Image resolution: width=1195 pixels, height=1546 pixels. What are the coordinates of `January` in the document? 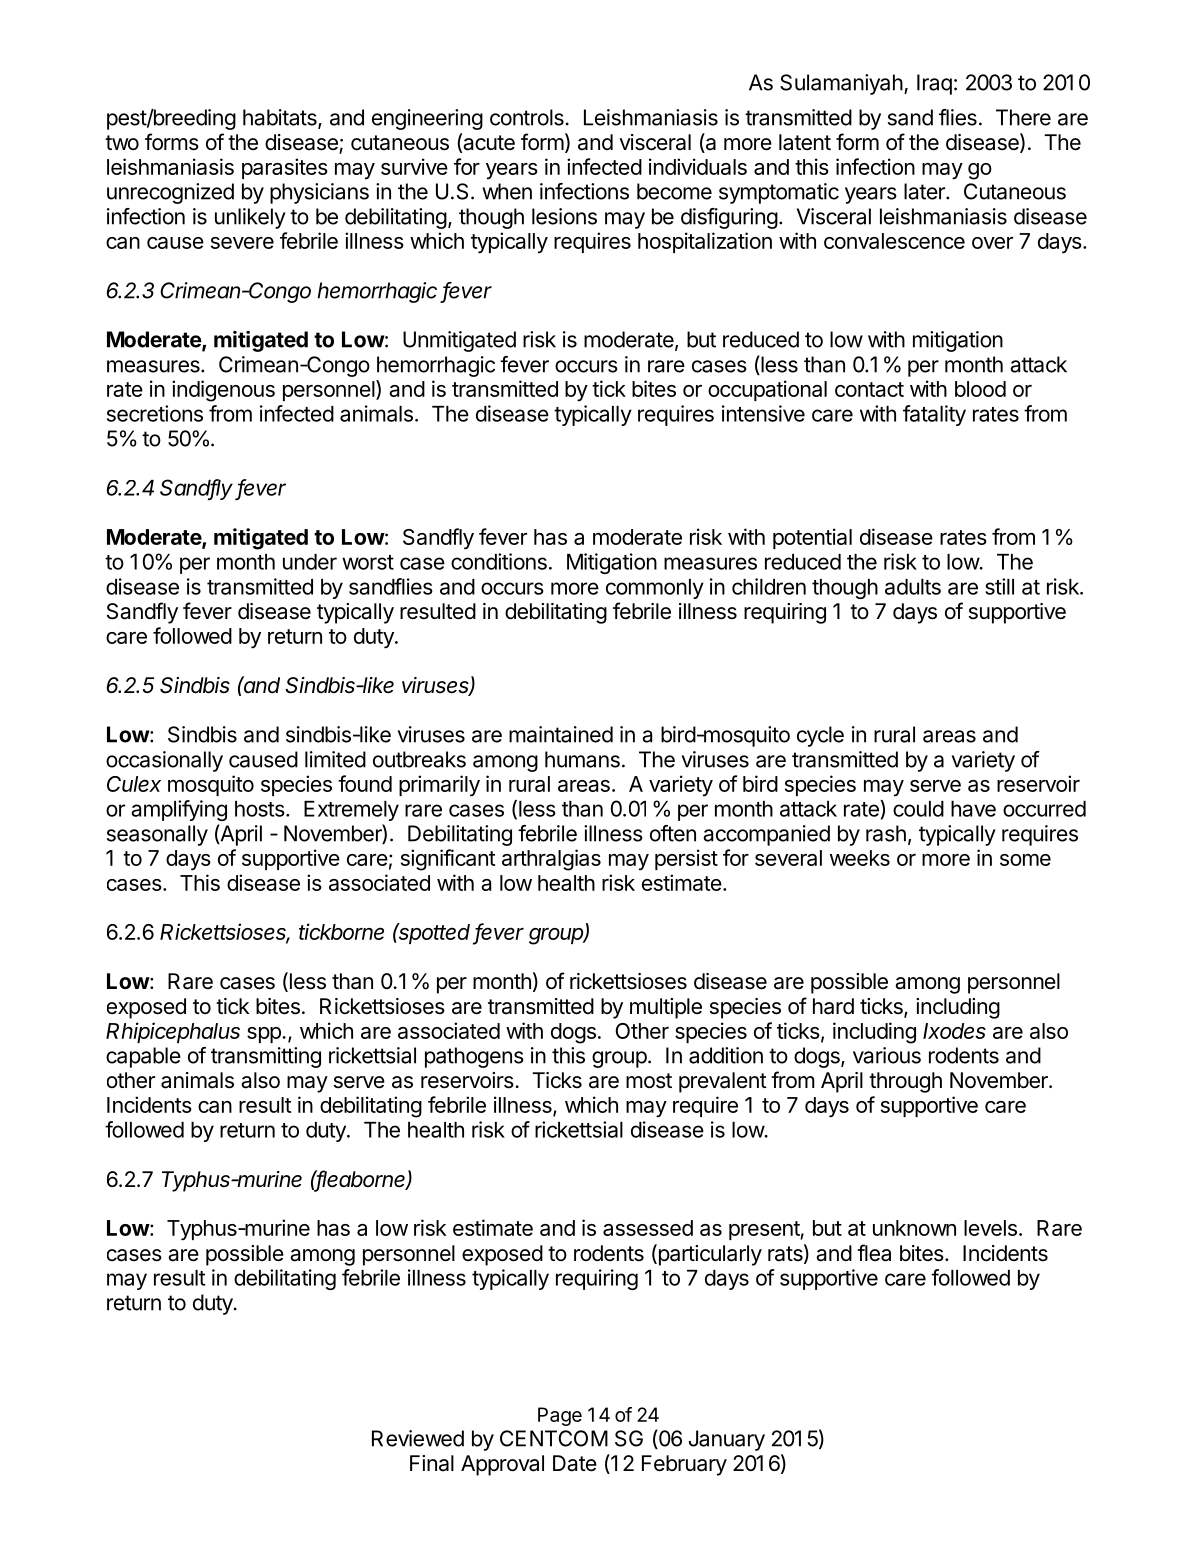 It's located at (726, 1440).
